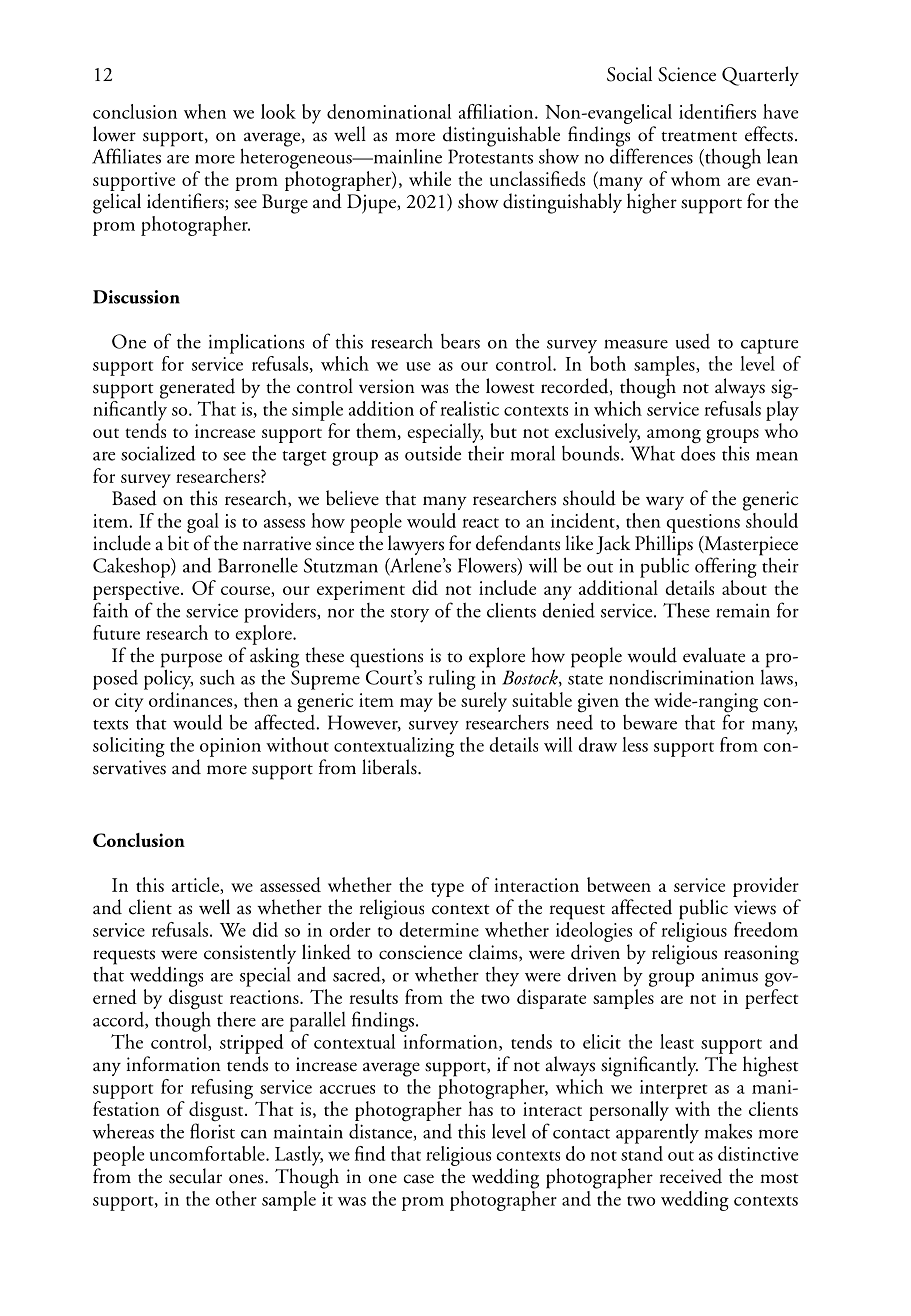  Describe the element at coordinates (205, 111) in the screenshot. I see `when` at that location.
